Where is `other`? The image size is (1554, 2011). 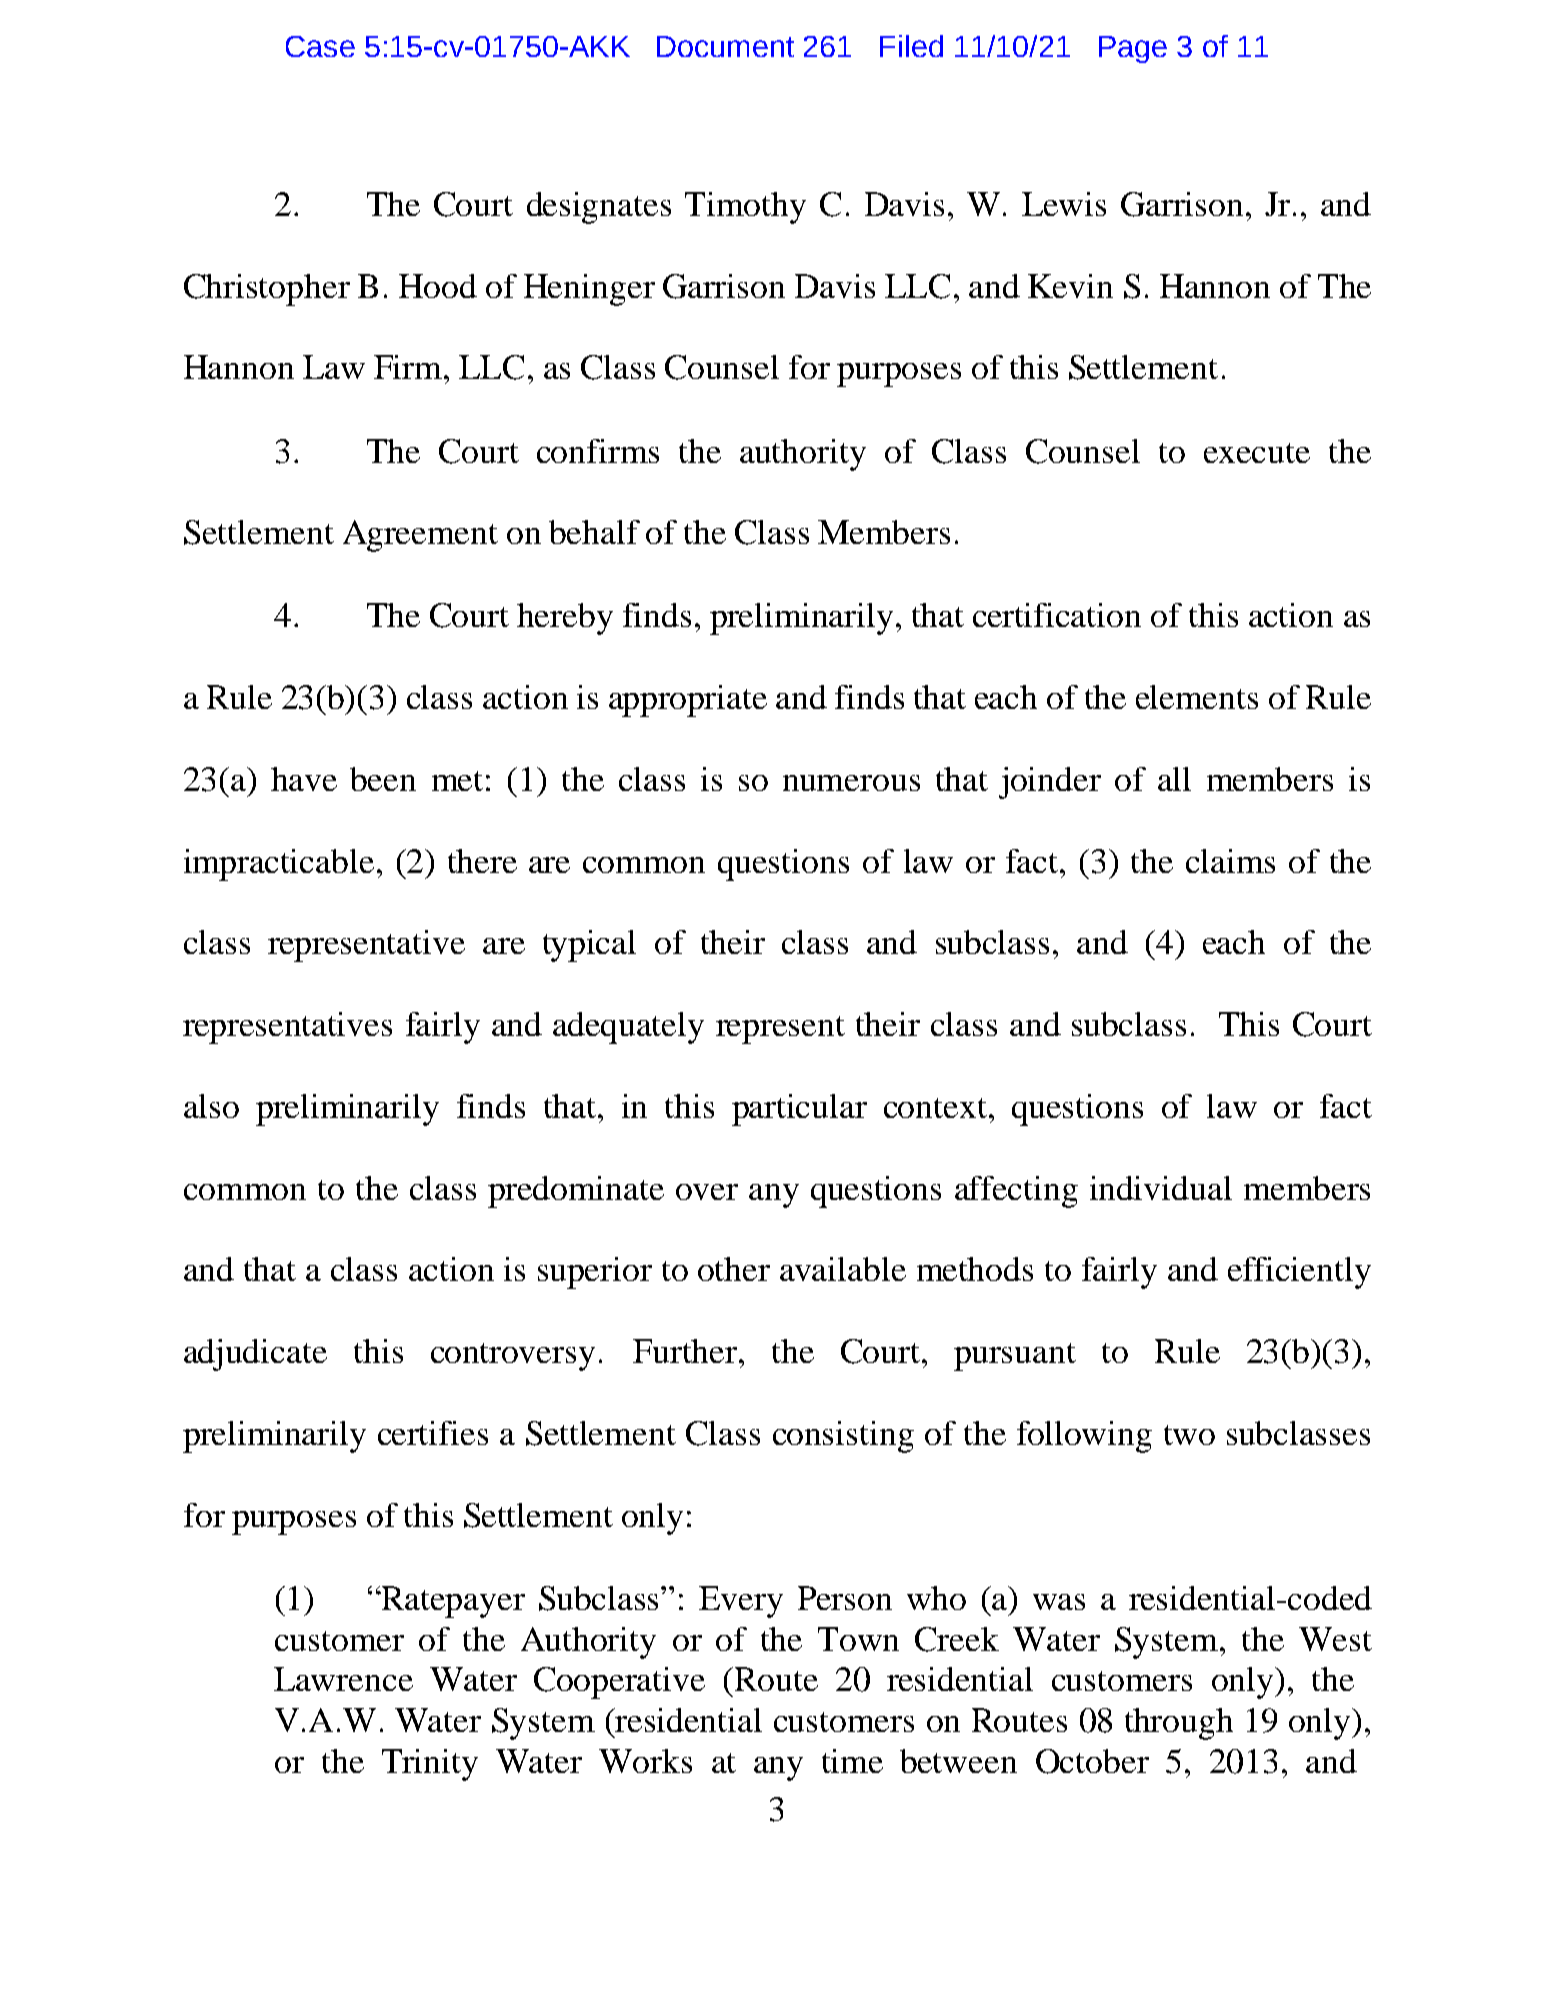
other is located at coordinates (734, 1269).
